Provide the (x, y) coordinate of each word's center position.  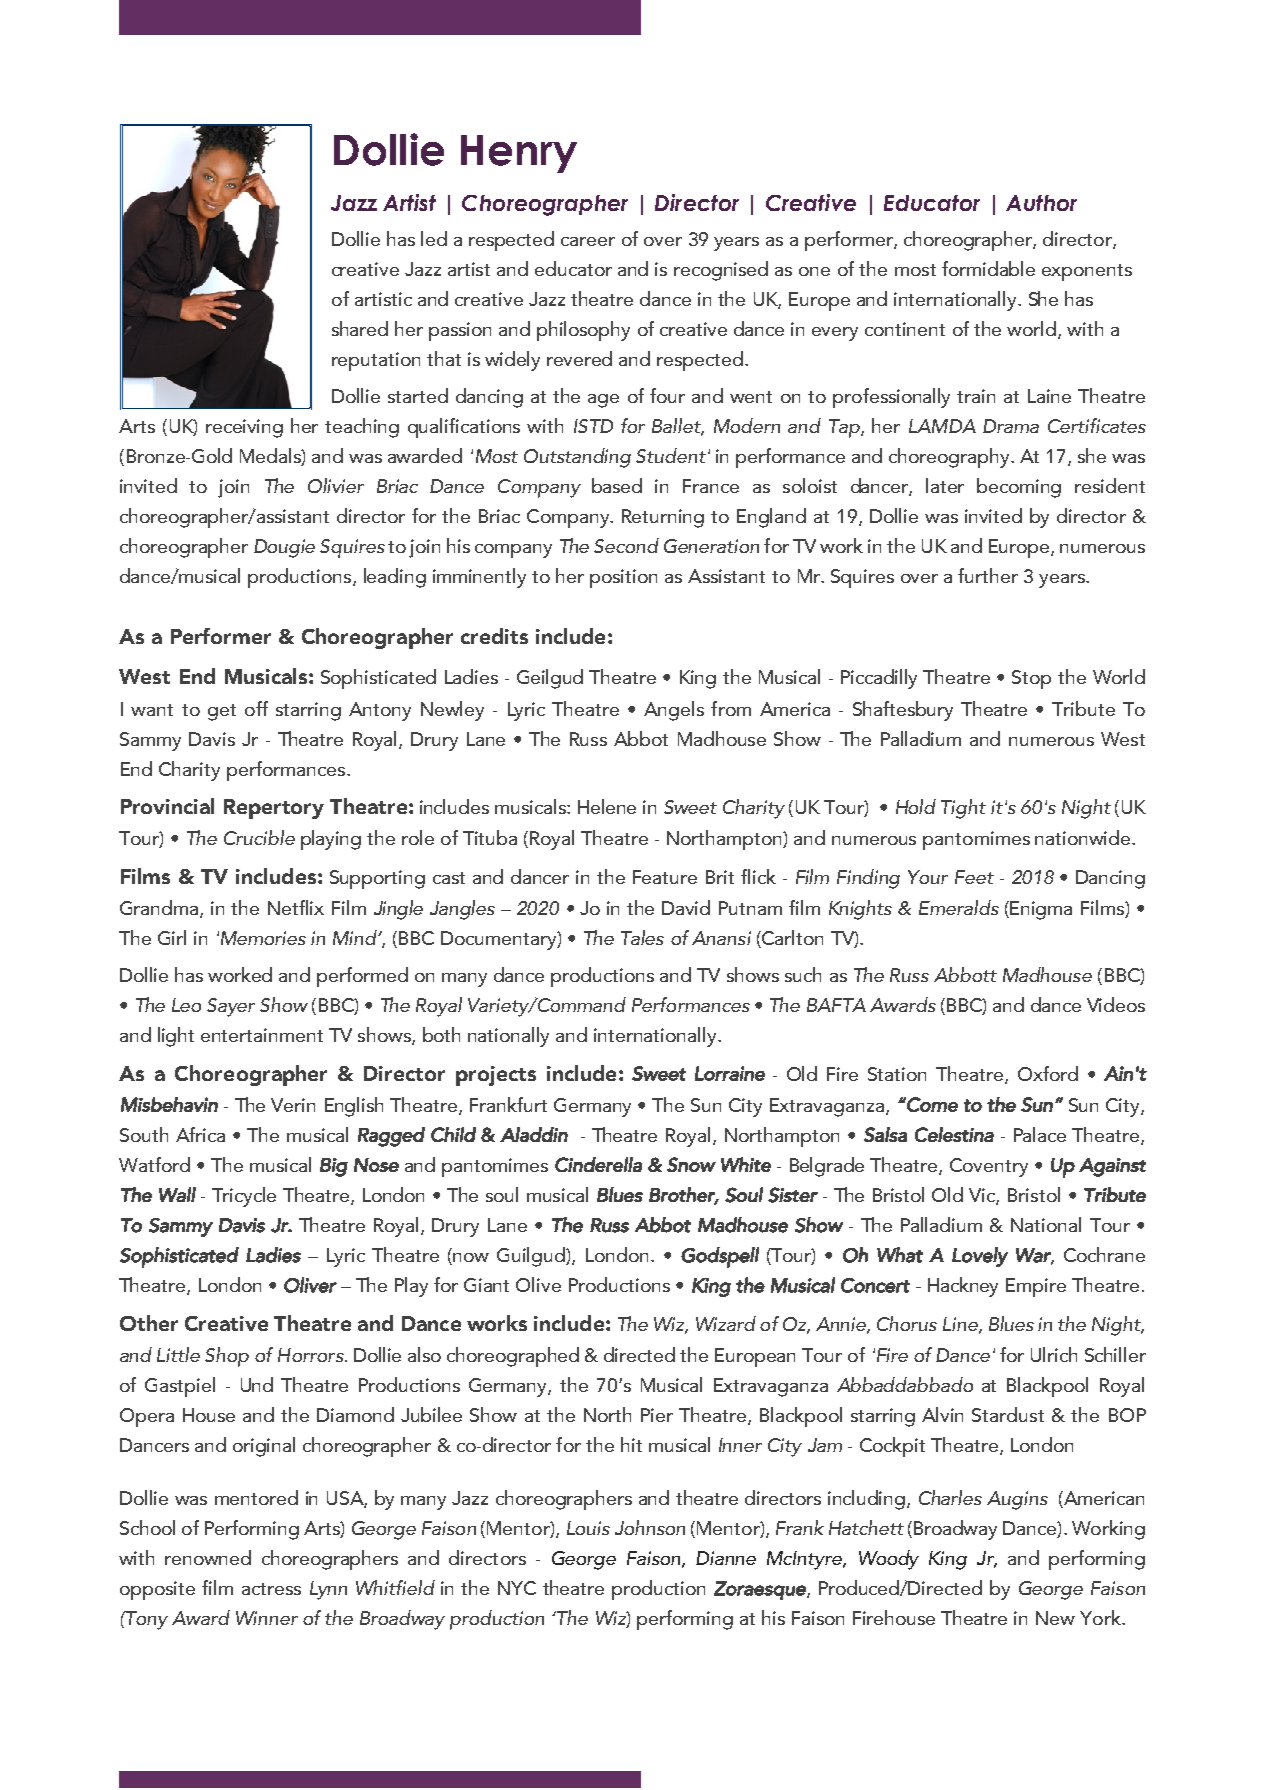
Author (1041, 203)
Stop (1031, 679)
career (588, 241)
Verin (293, 1105)
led (434, 238)
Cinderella (598, 1164)
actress (271, 1589)
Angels (674, 711)
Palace (1040, 1134)
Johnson (650, 1527)
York (1101, 1617)
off (256, 708)
